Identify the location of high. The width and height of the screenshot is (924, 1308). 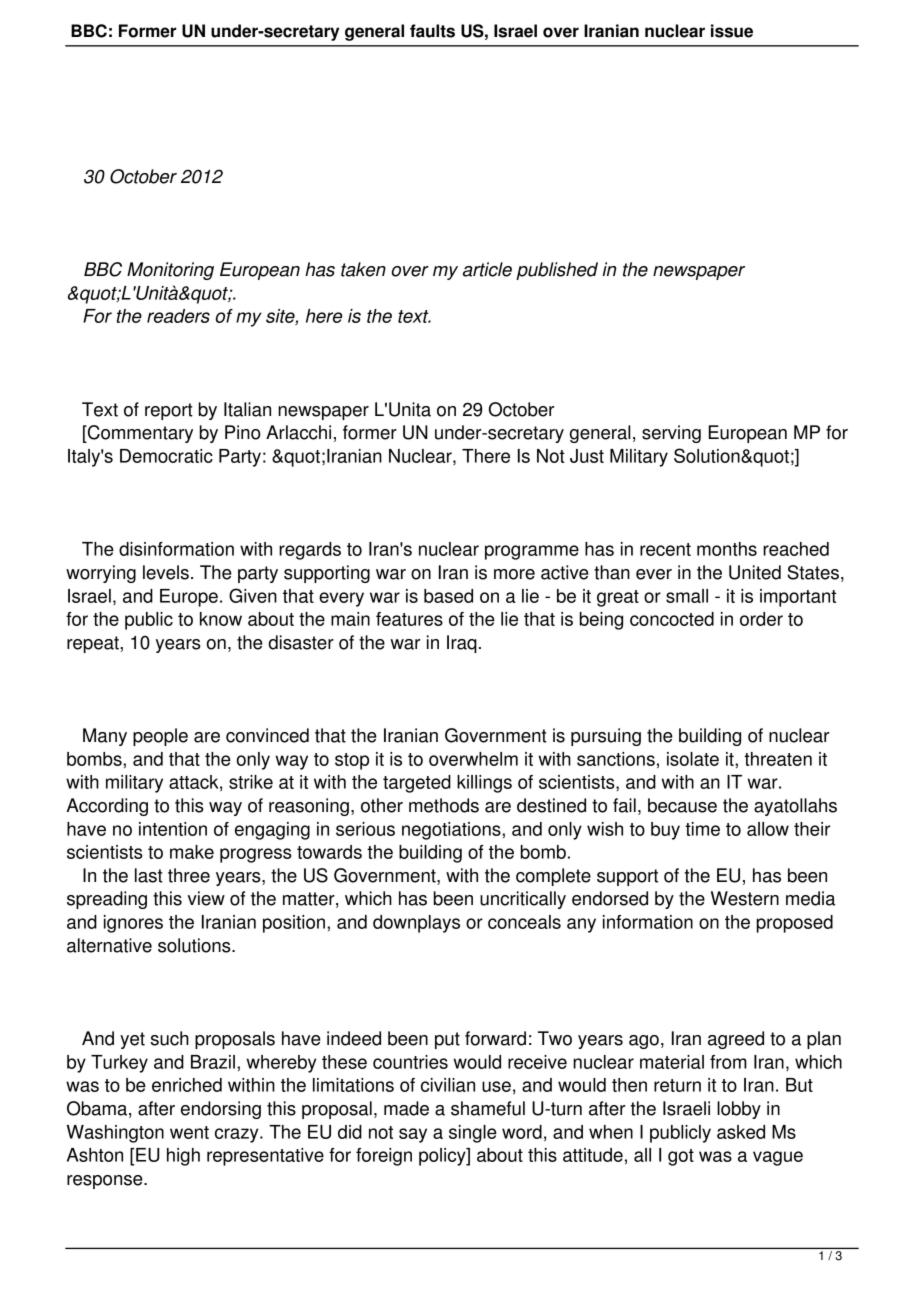
(183, 1157).
